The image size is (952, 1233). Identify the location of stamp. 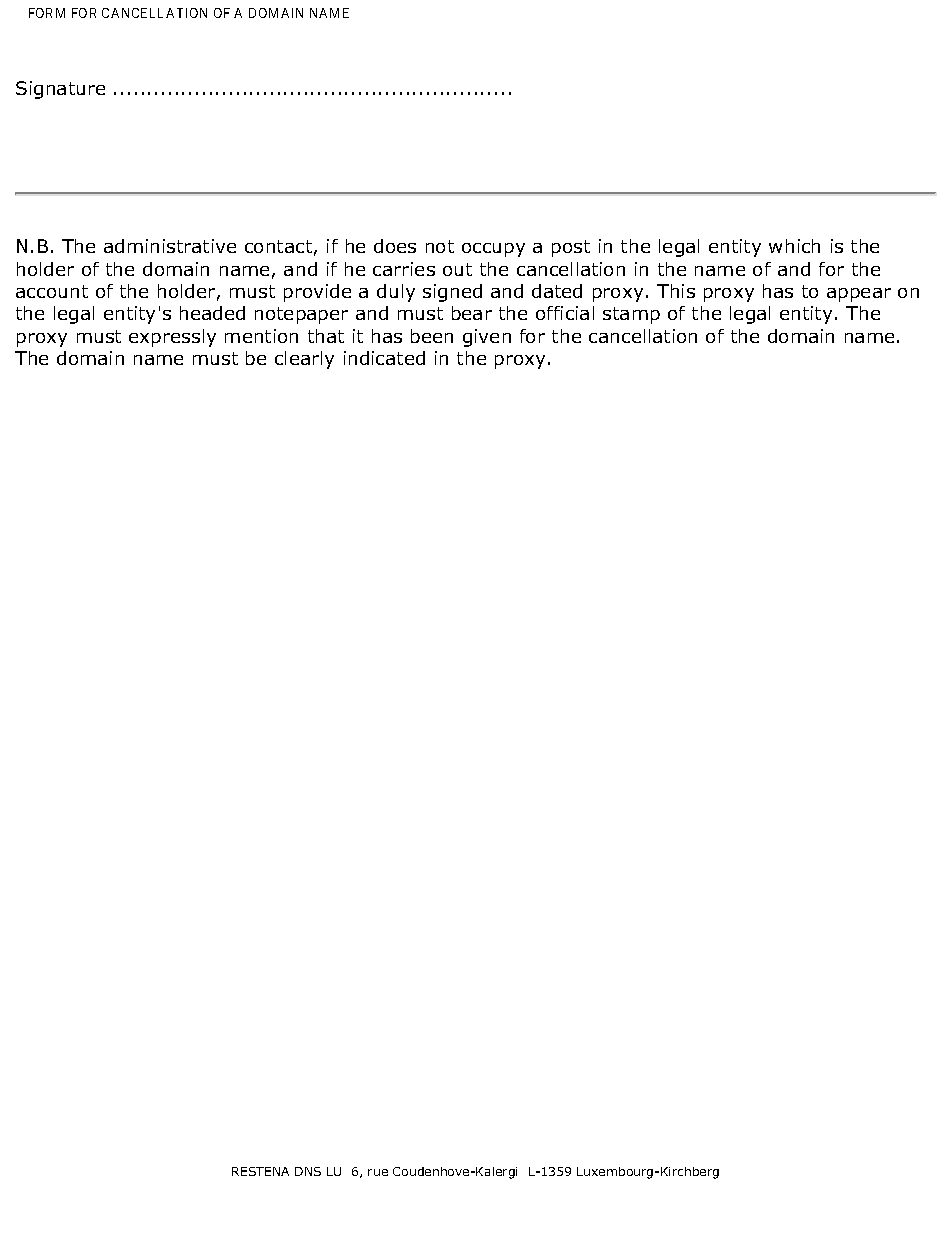
(631, 315).
